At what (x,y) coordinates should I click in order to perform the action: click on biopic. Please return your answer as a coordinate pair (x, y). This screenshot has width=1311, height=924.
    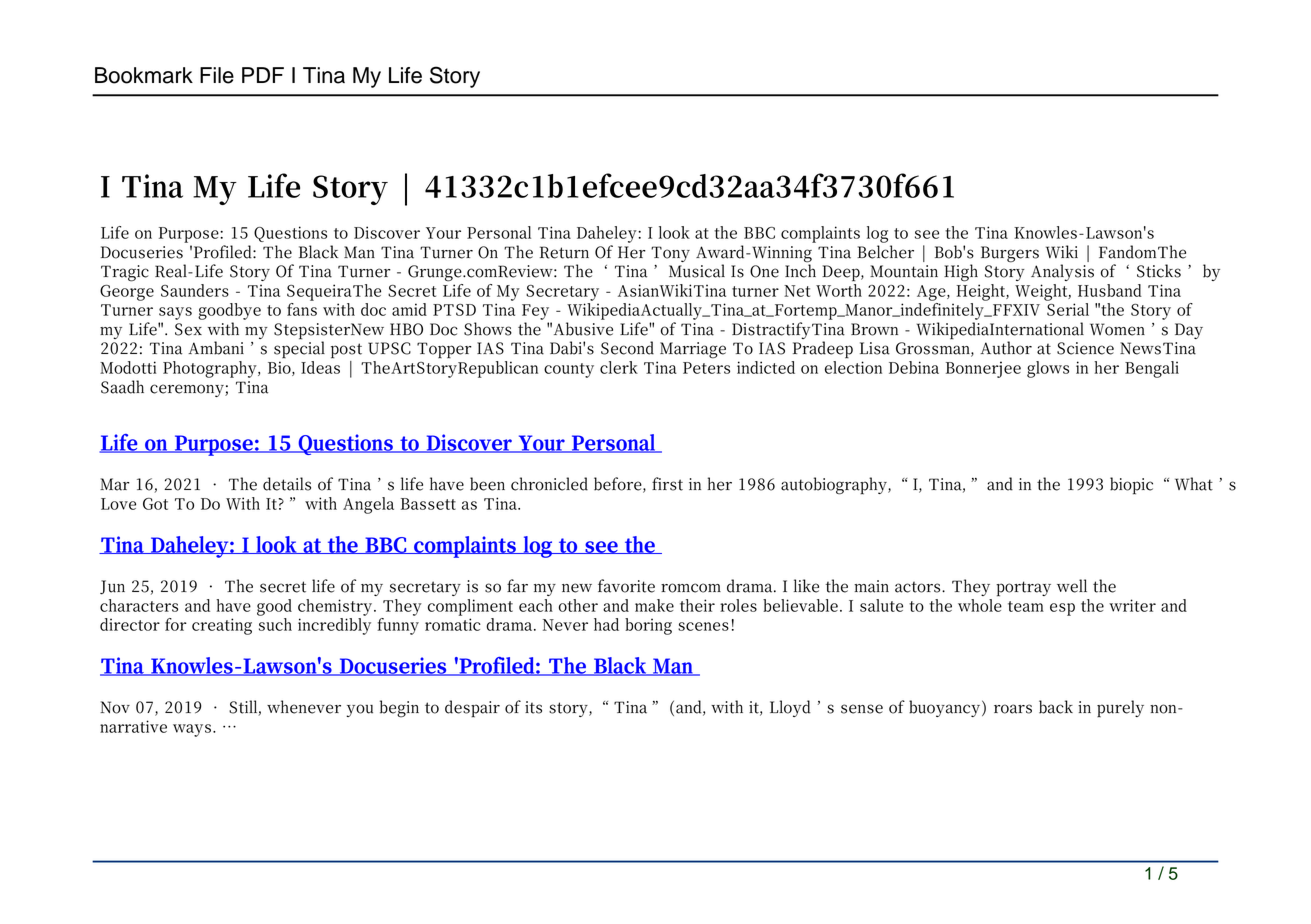
    Looking at the image, I should click on (1131, 486).
